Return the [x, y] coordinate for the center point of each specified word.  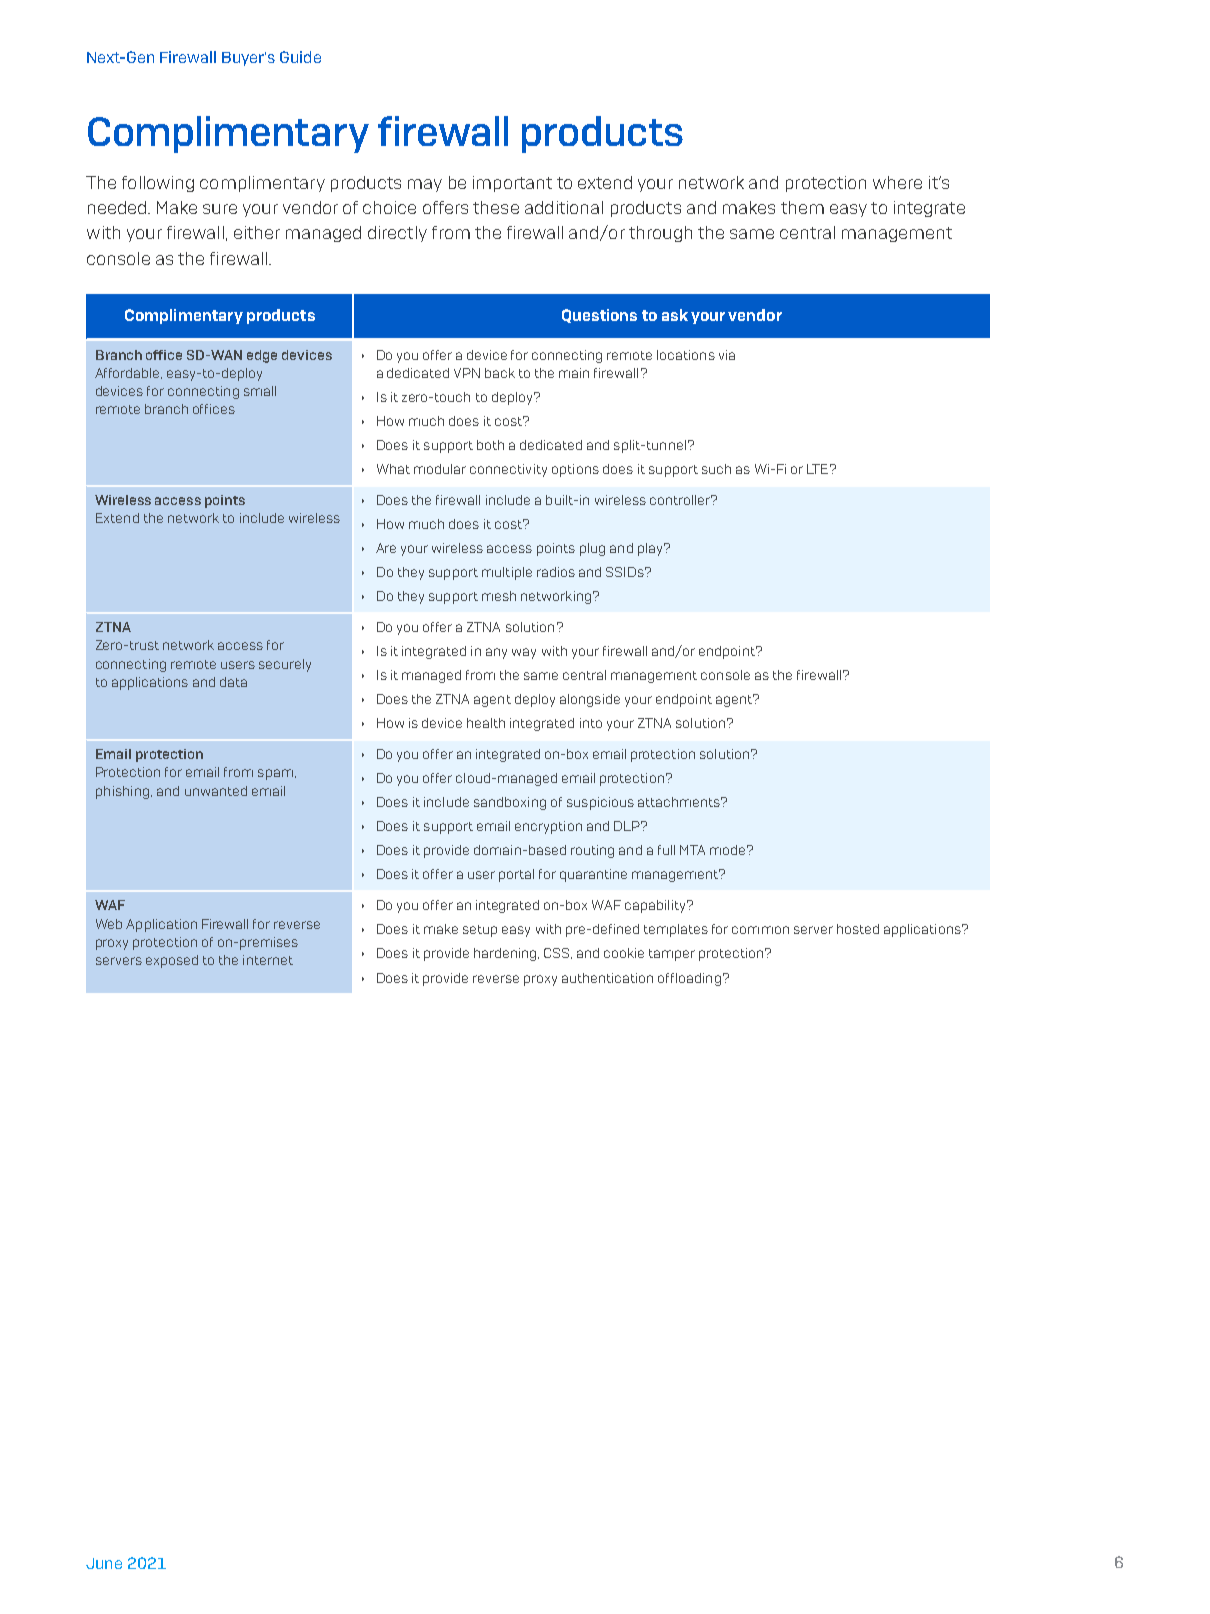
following [158, 184]
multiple [507, 573]
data [233, 682]
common [760, 930]
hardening [506, 954]
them [802, 207]
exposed [172, 961]
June [104, 1563]
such [716, 469]
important [512, 184]
